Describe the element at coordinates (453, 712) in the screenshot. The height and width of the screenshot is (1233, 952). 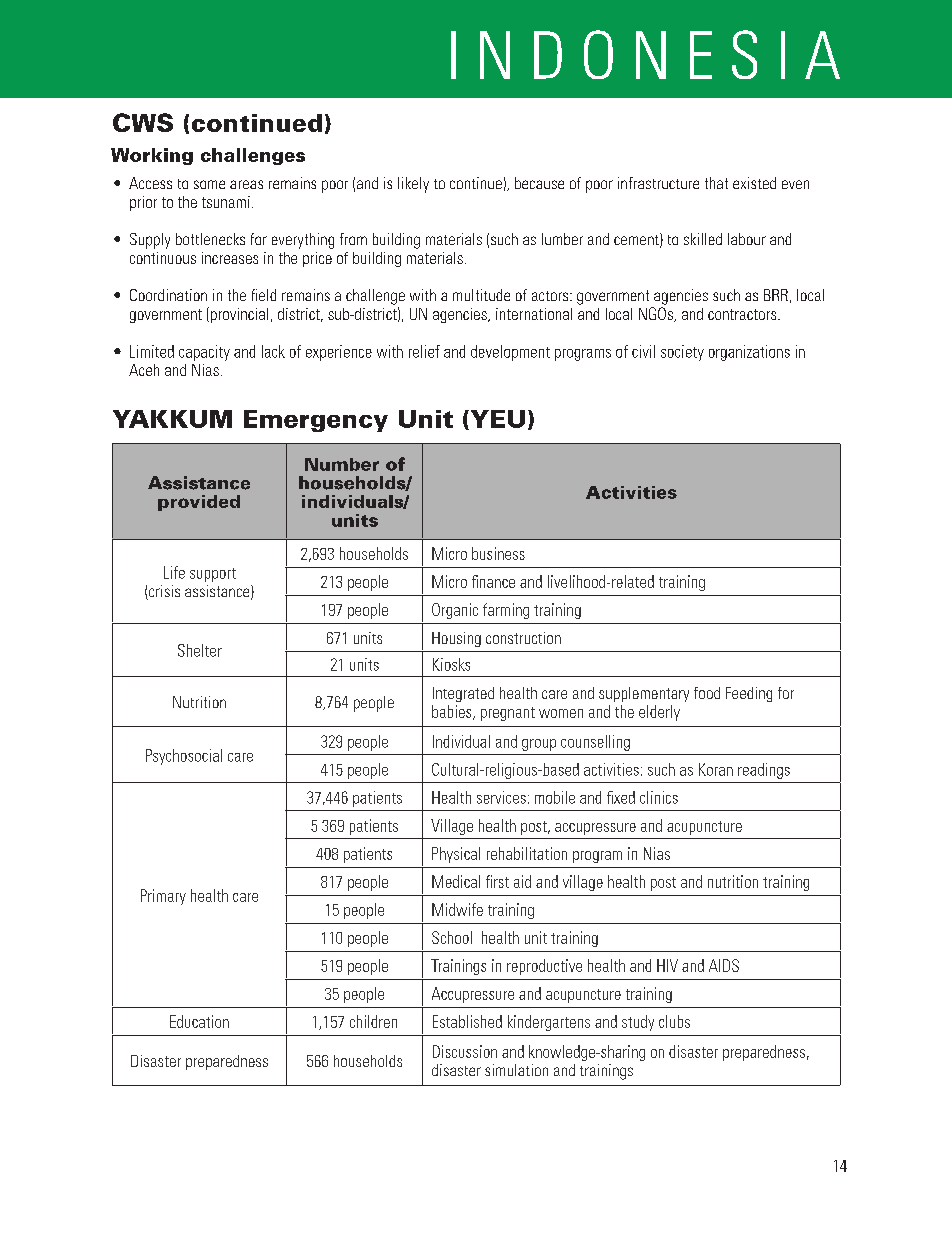
I see `babies` at that location.
